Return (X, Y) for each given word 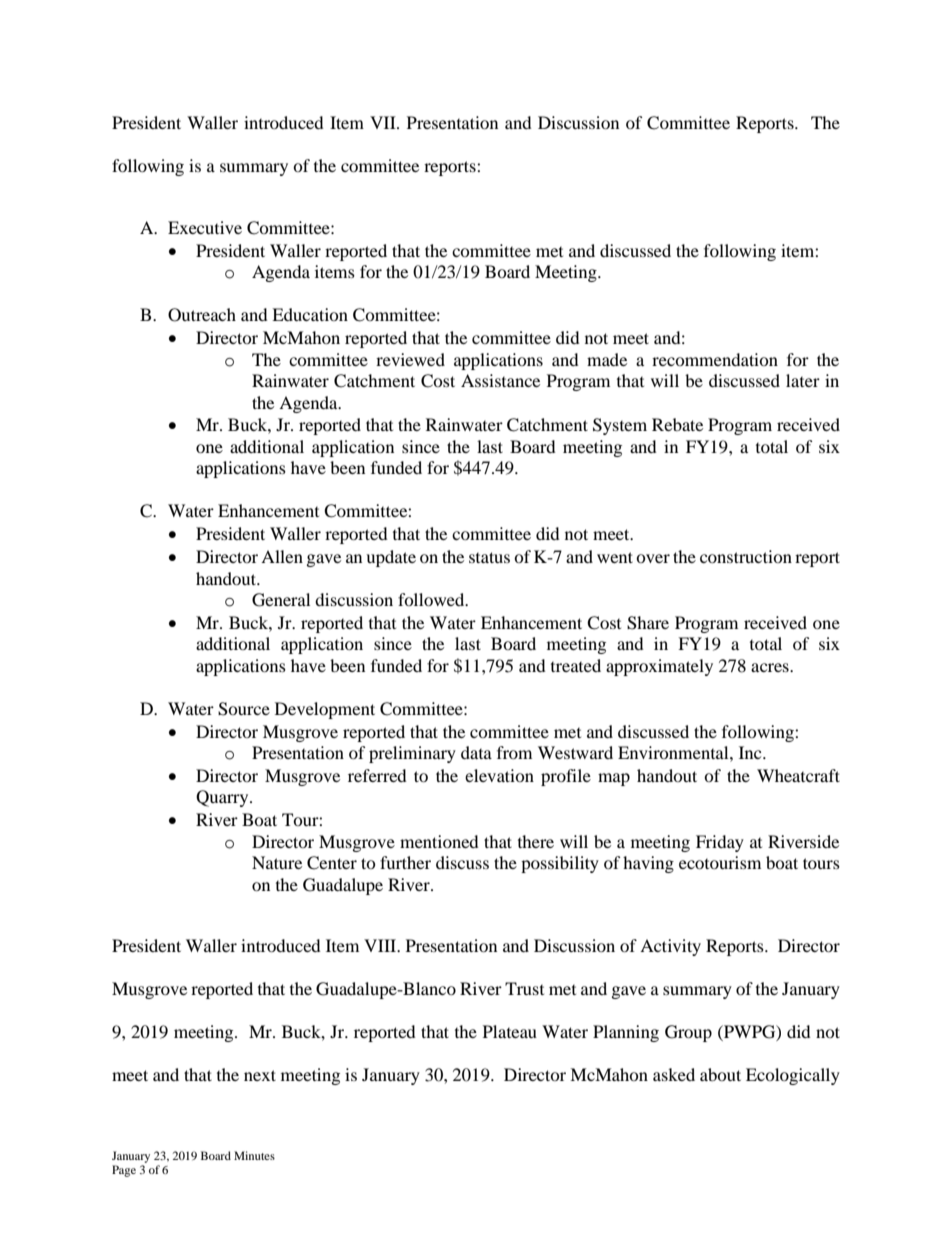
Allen (282, 556)
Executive (205, 227)
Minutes (254, 1155)
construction (746, 556)
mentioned (439, 841)
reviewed (410, 359)
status (489, 557)
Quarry (223, 798)
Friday (720, 843)
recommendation (715, 359)
